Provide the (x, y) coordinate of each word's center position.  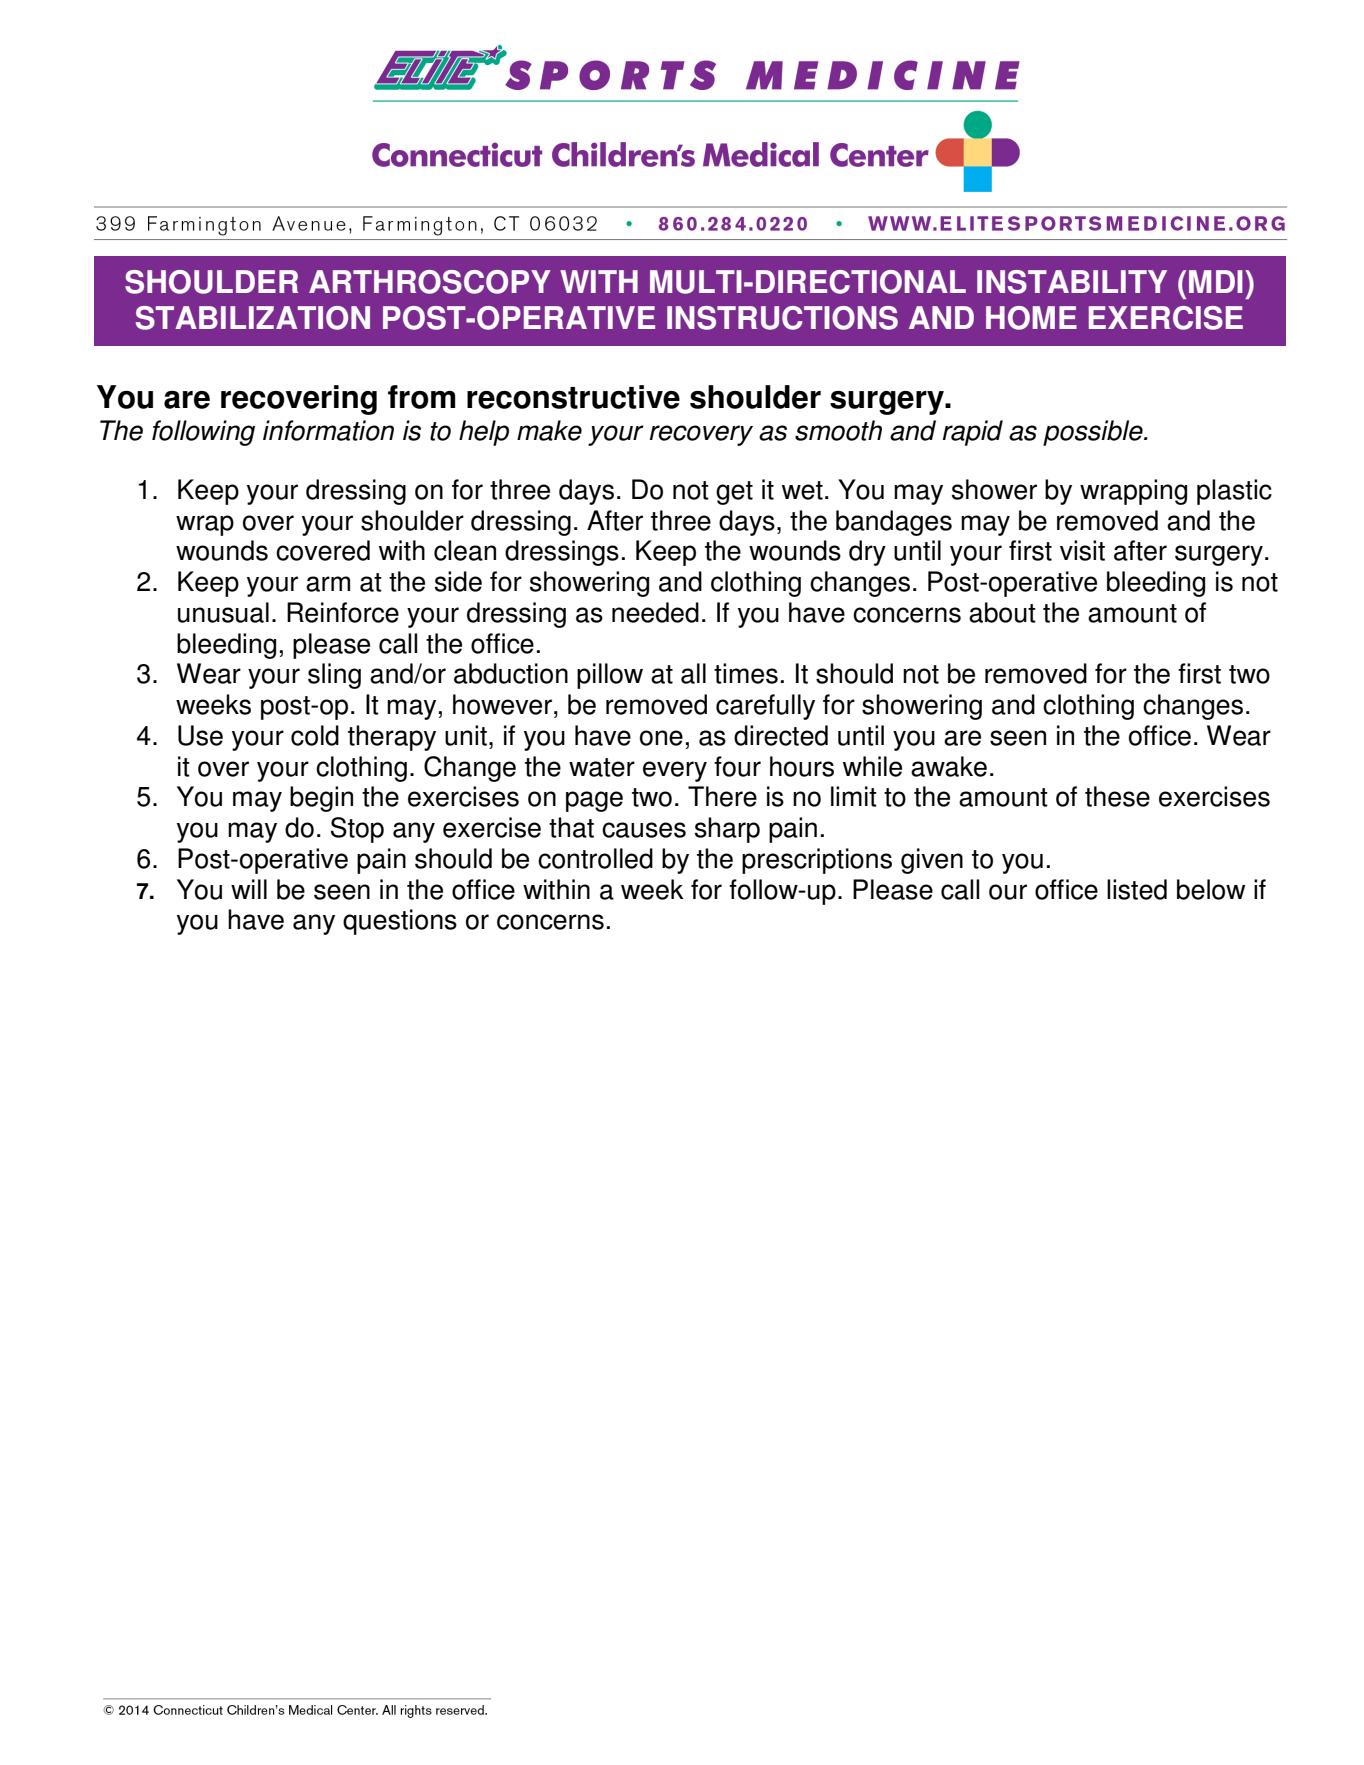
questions (400, 922)
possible (1094, 433)
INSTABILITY (1072, 282)
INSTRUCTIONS (782, 318)
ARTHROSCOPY (430, 282)
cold (315, 735)
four (737, 766)
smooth (838, 430)
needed (655, 612)
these (1117, 796)
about (1002, 612)
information (328, 430)
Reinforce (343, 612)
